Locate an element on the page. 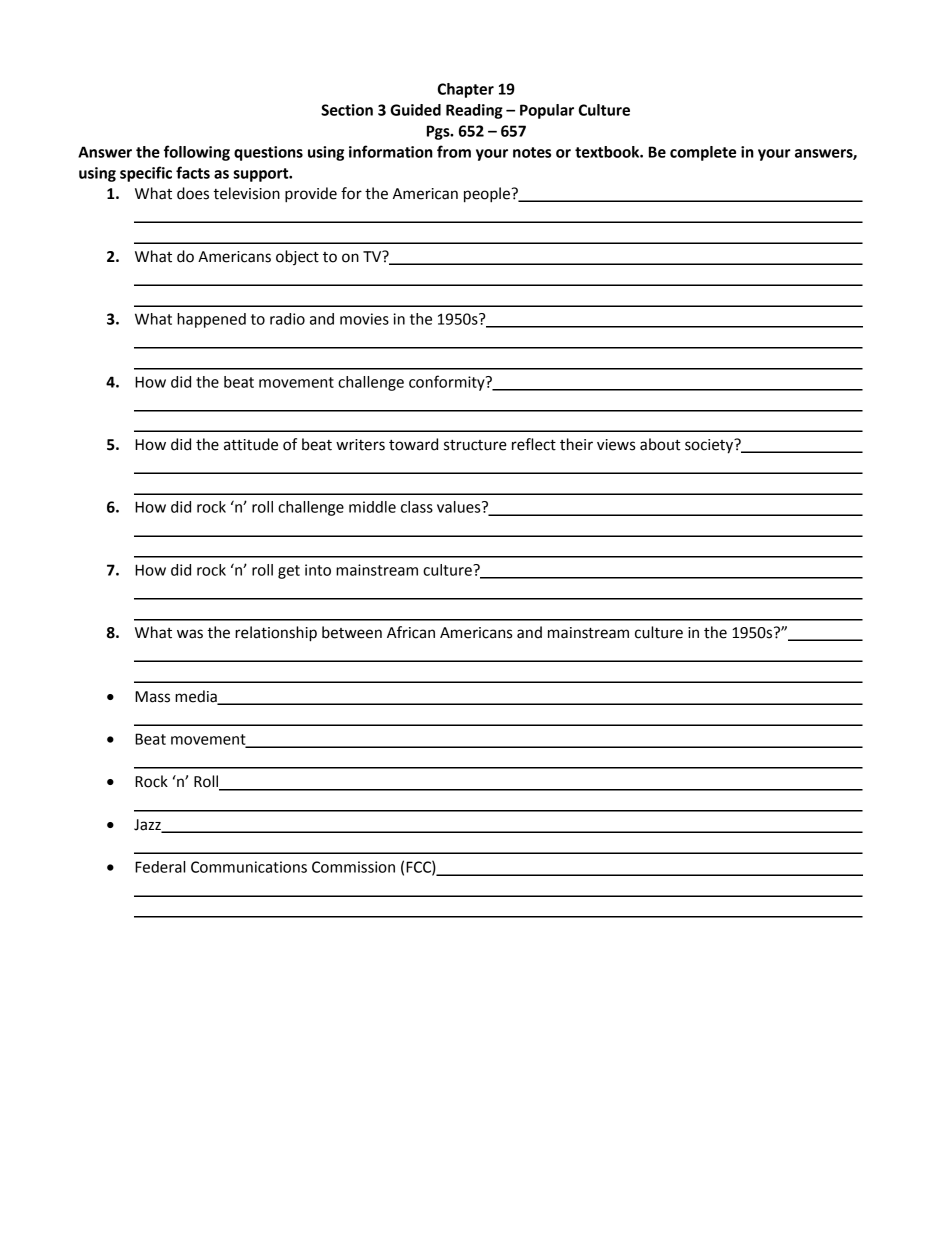 The height and width of the document is (1233, 952). following is located at coordinates (197, 153).
